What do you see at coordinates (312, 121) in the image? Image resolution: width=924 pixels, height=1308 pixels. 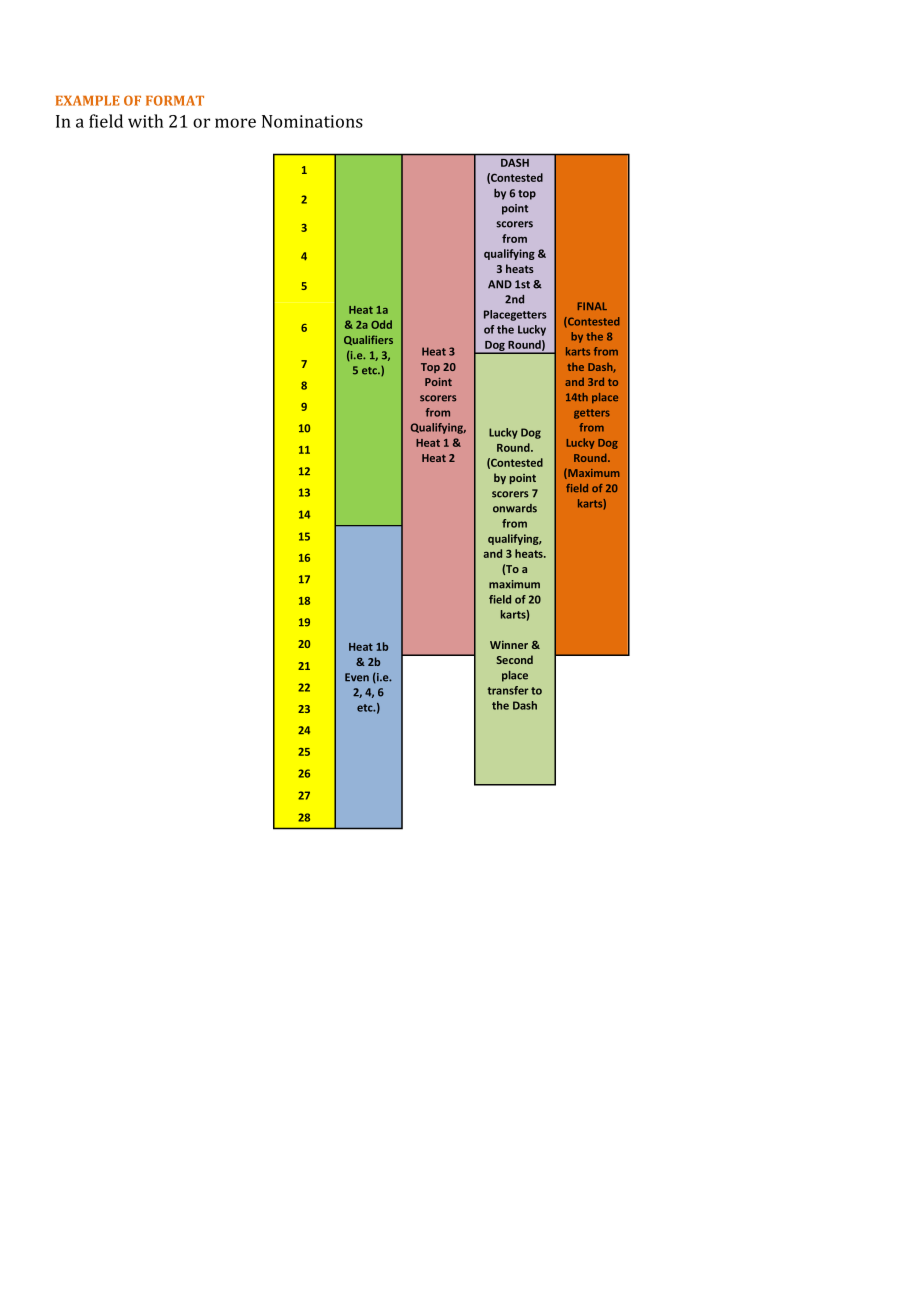 I see `Nominations` at bounding box center [312, 121].
